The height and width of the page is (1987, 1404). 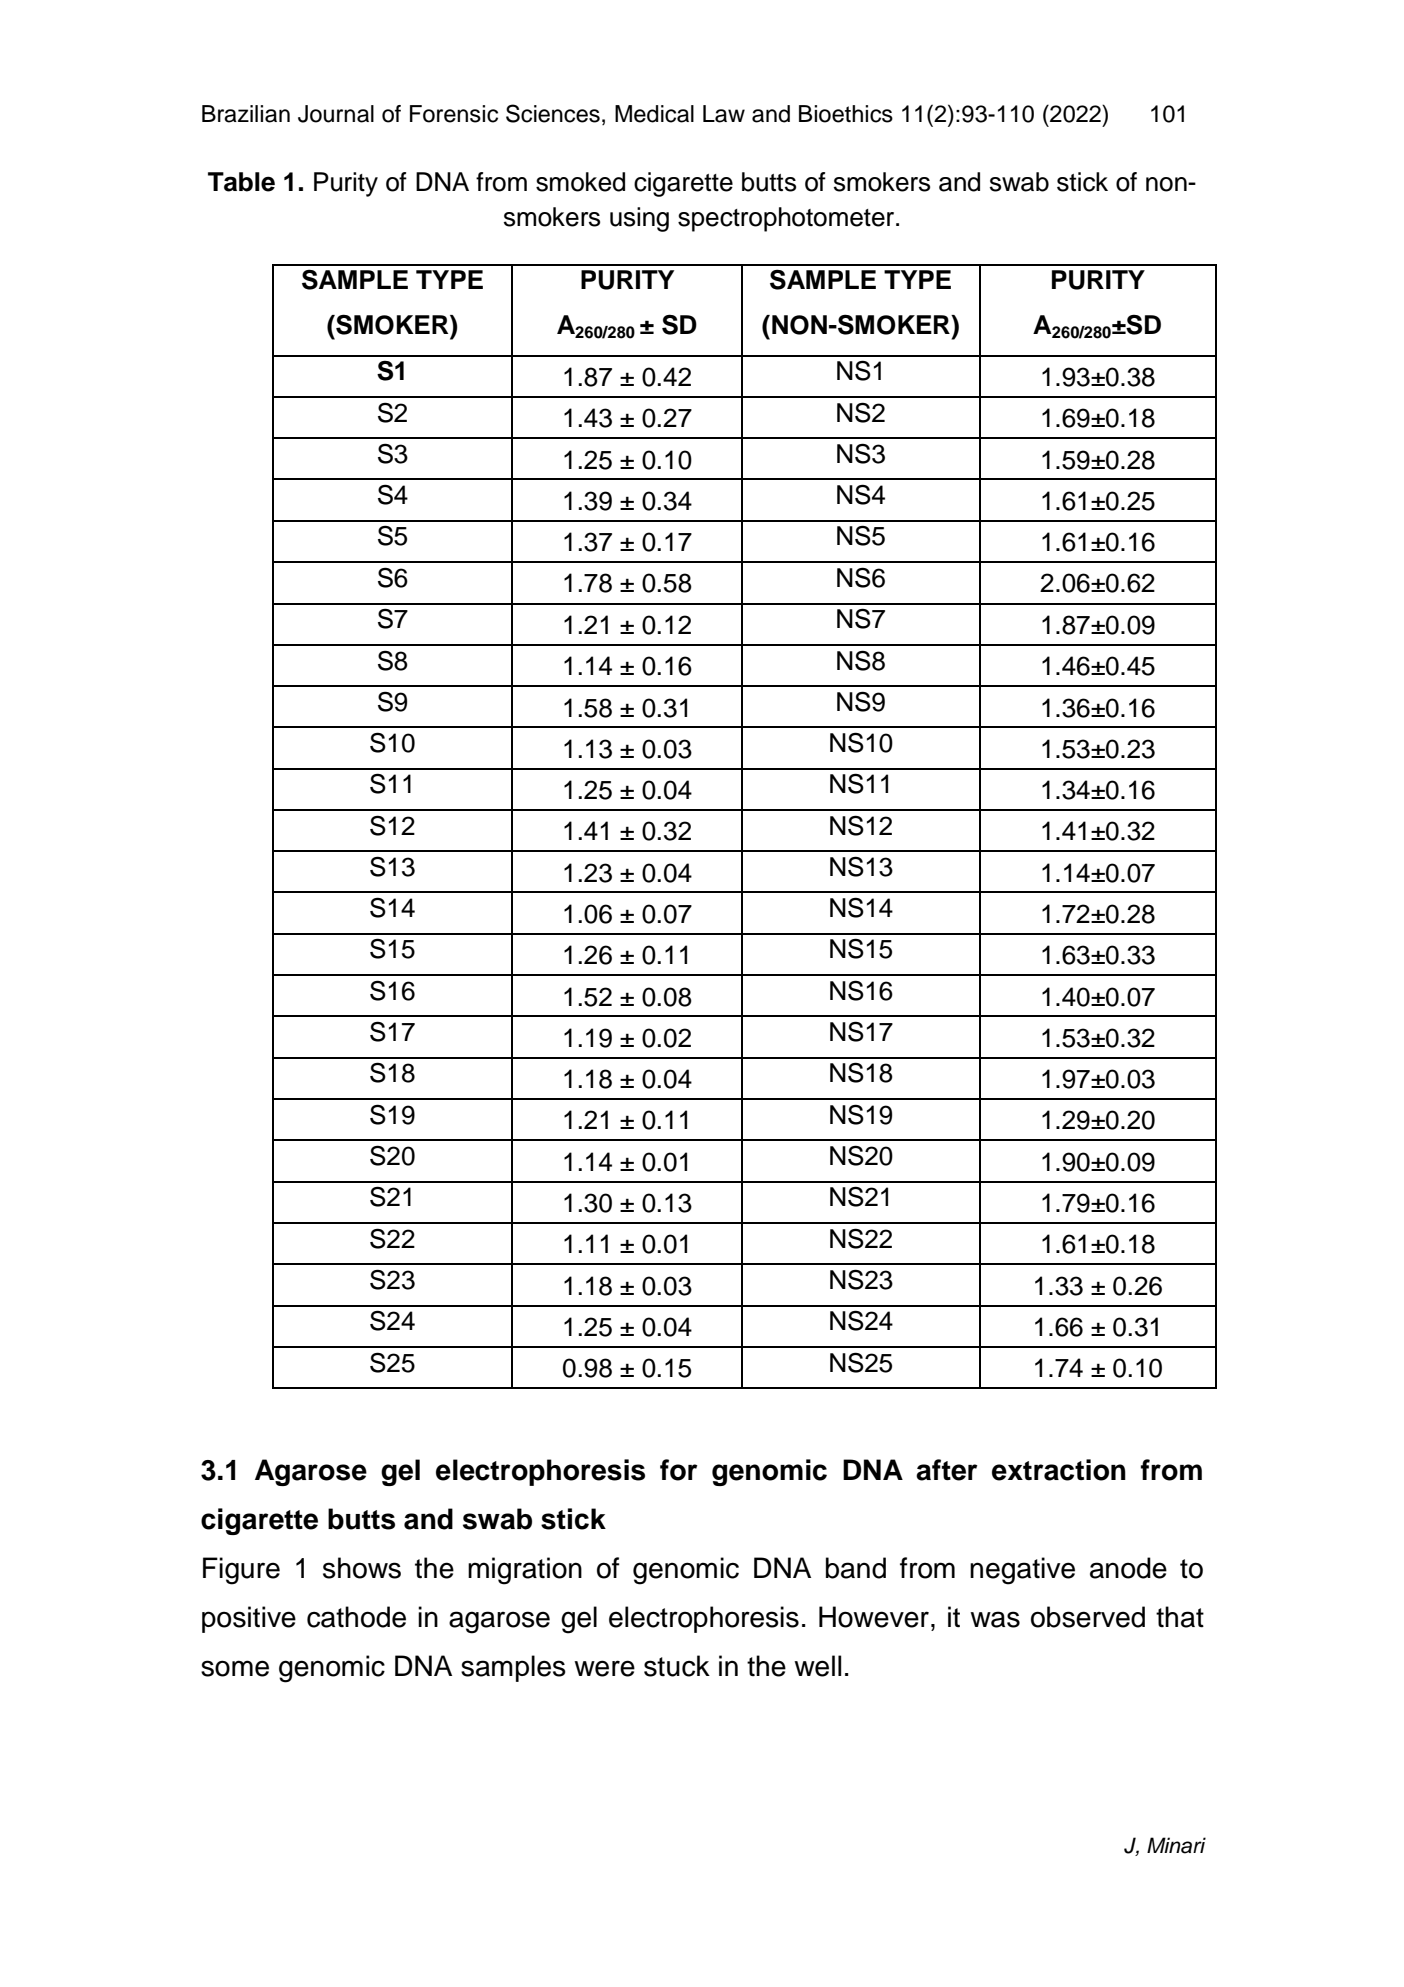 I want to click on Figure, so click(x=241, y=1571).
